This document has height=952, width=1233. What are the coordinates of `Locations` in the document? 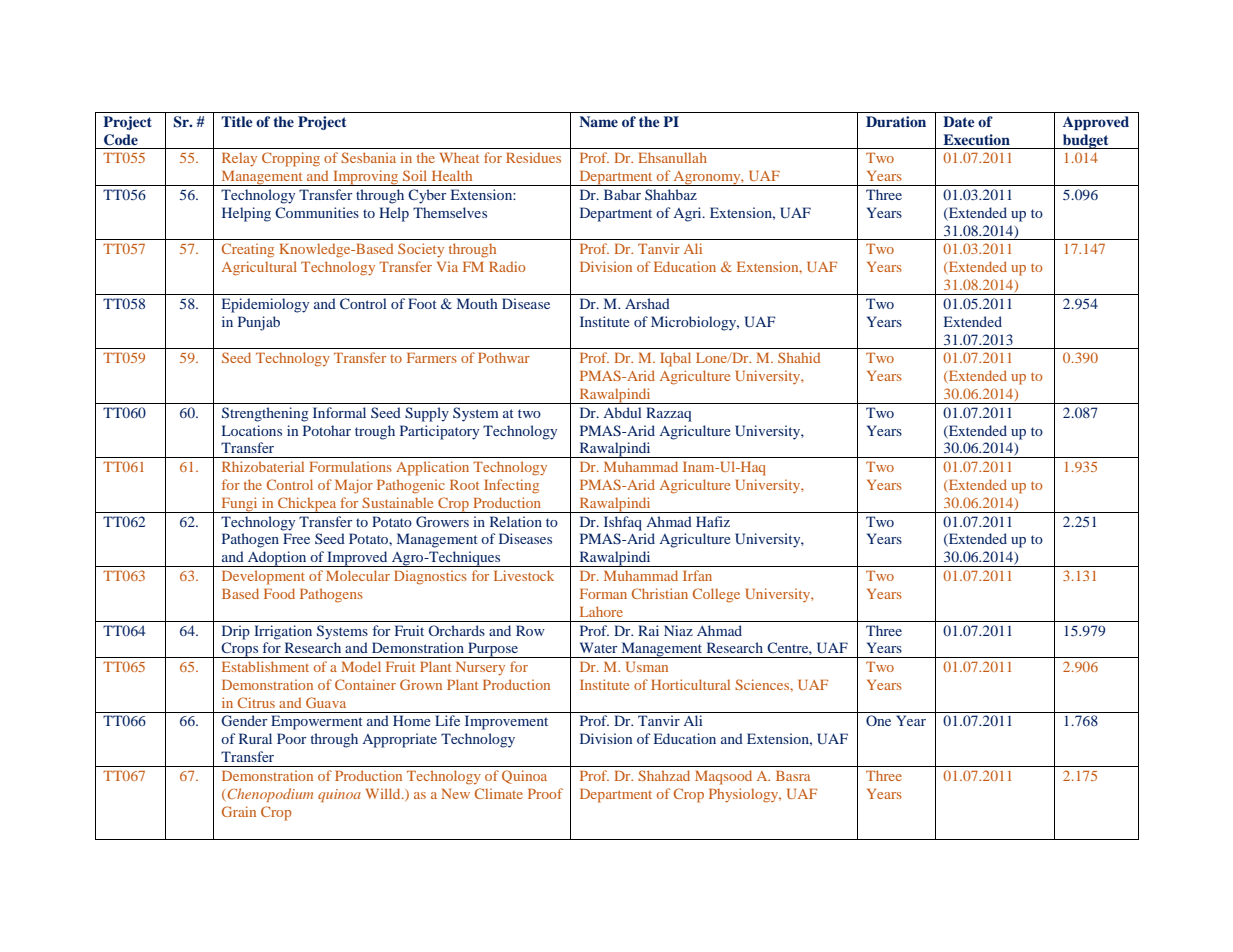 It's located at (252, 430).
